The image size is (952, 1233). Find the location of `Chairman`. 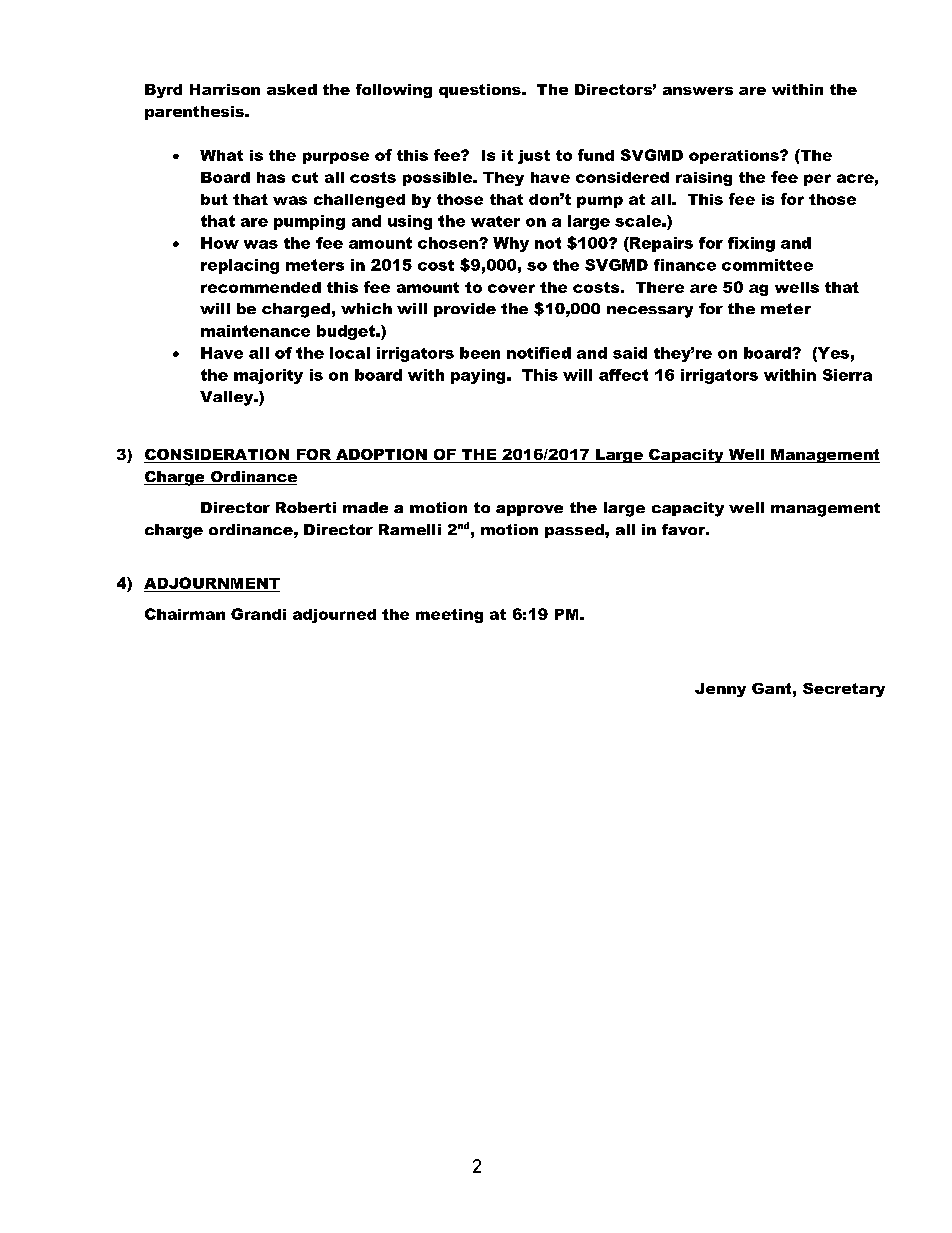

Chairman is located at coordinates (185, 614).
